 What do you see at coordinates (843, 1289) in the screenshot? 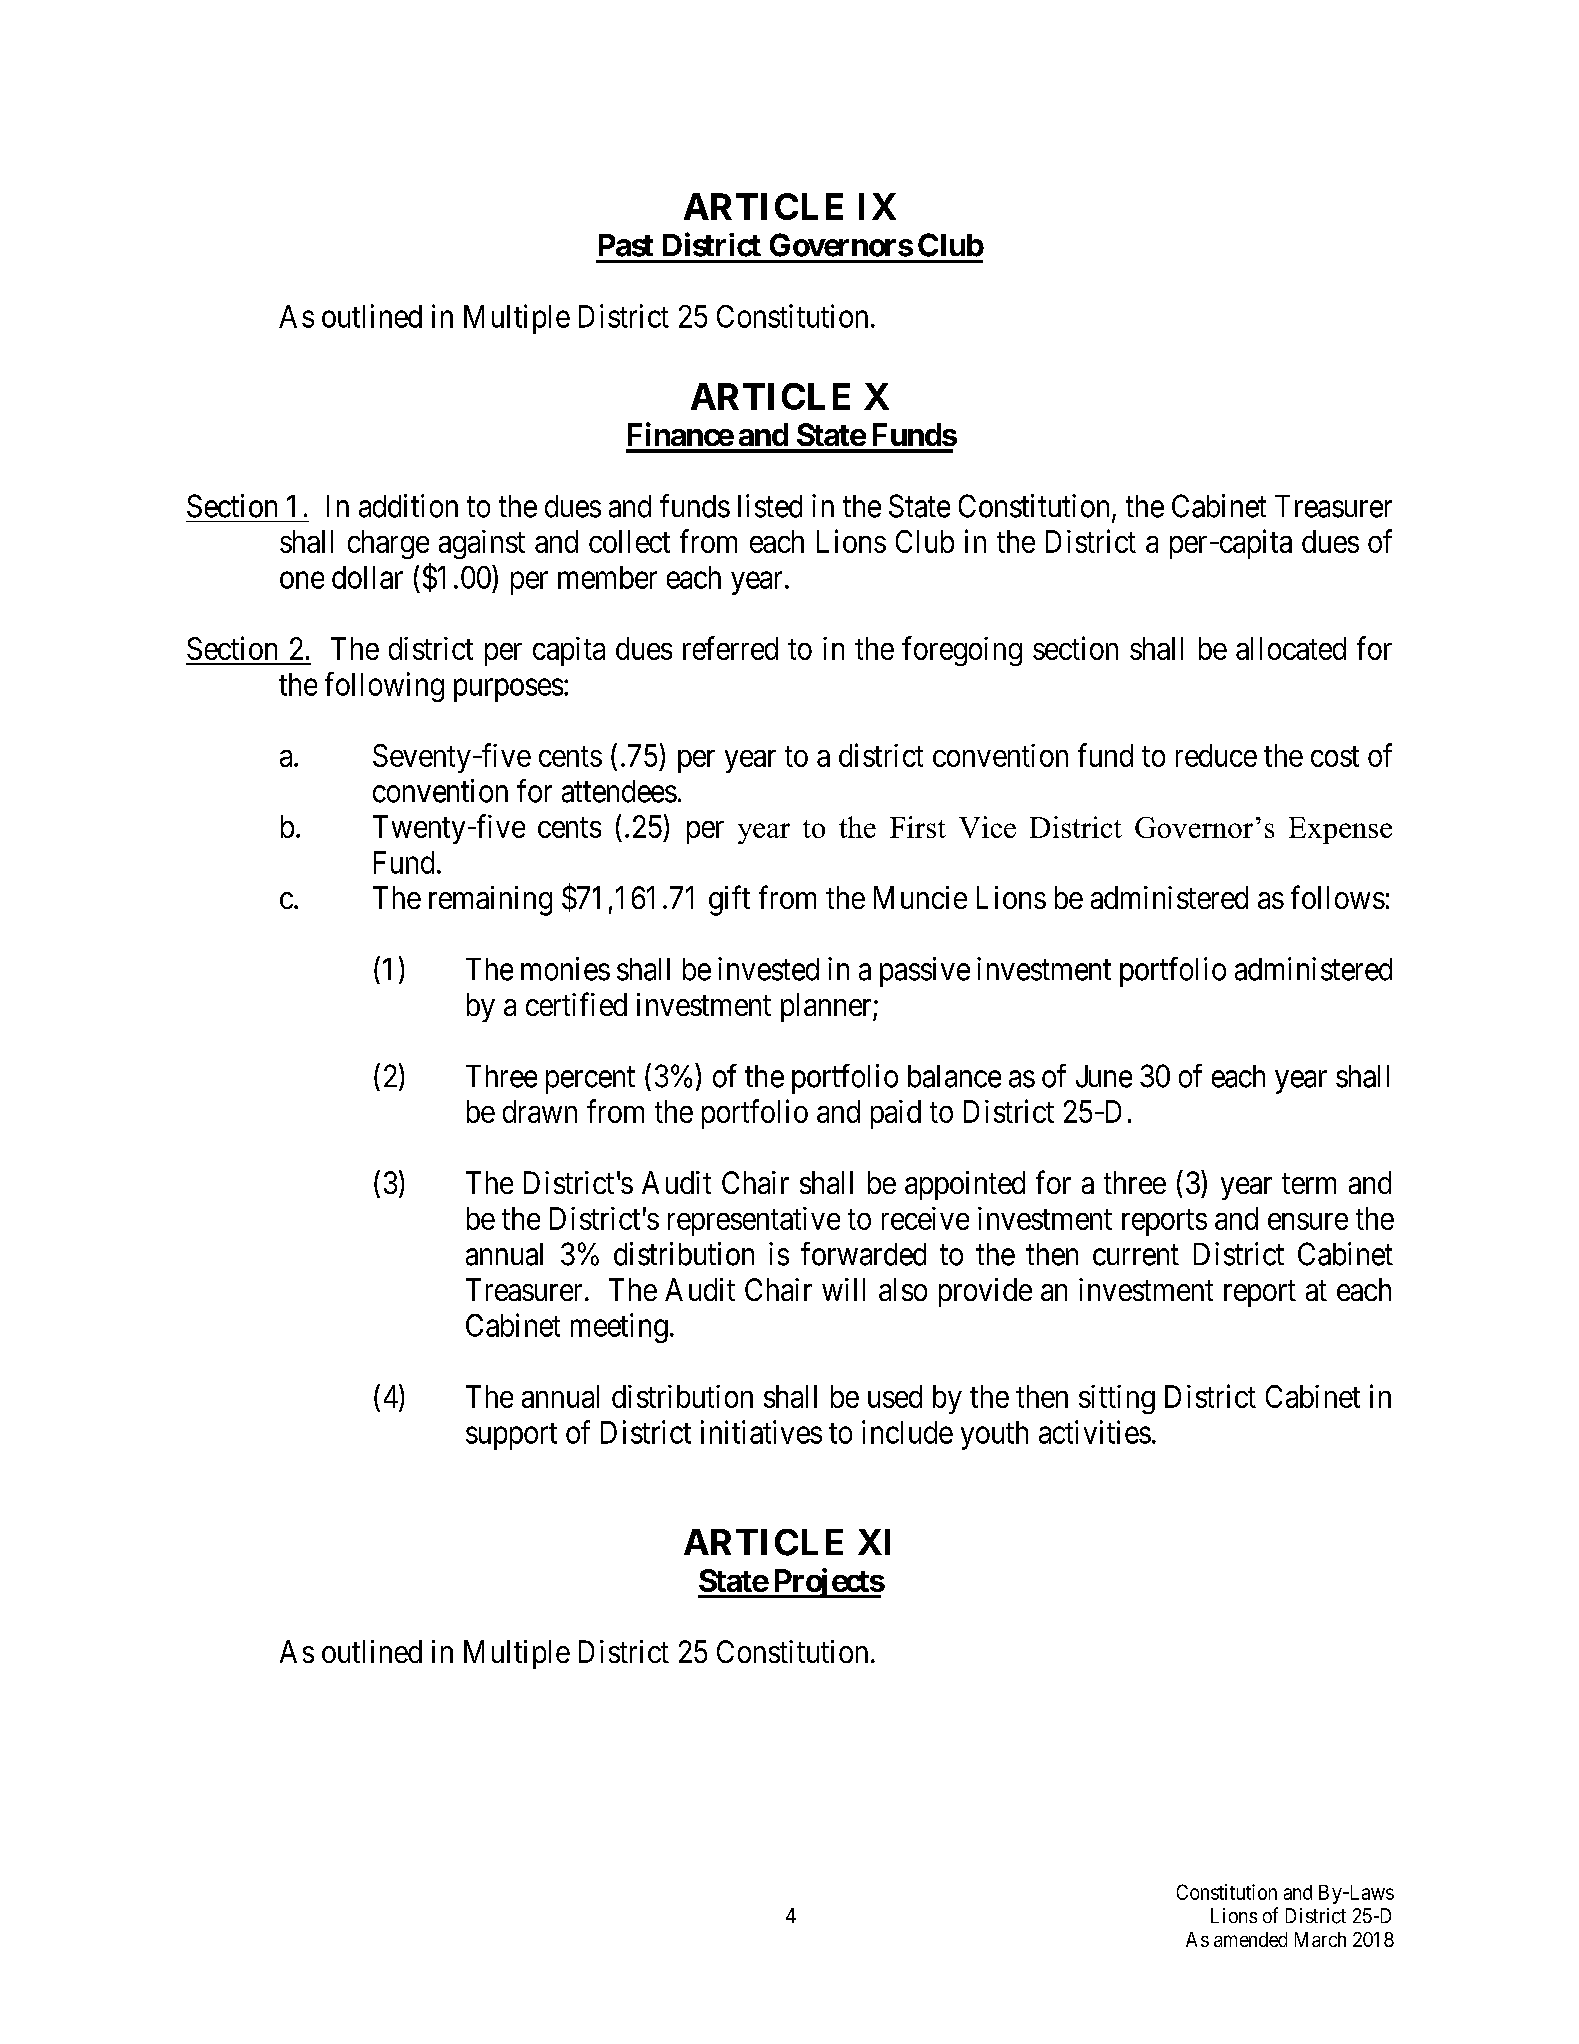
I see `will` at bounding box center [843, 1289].
